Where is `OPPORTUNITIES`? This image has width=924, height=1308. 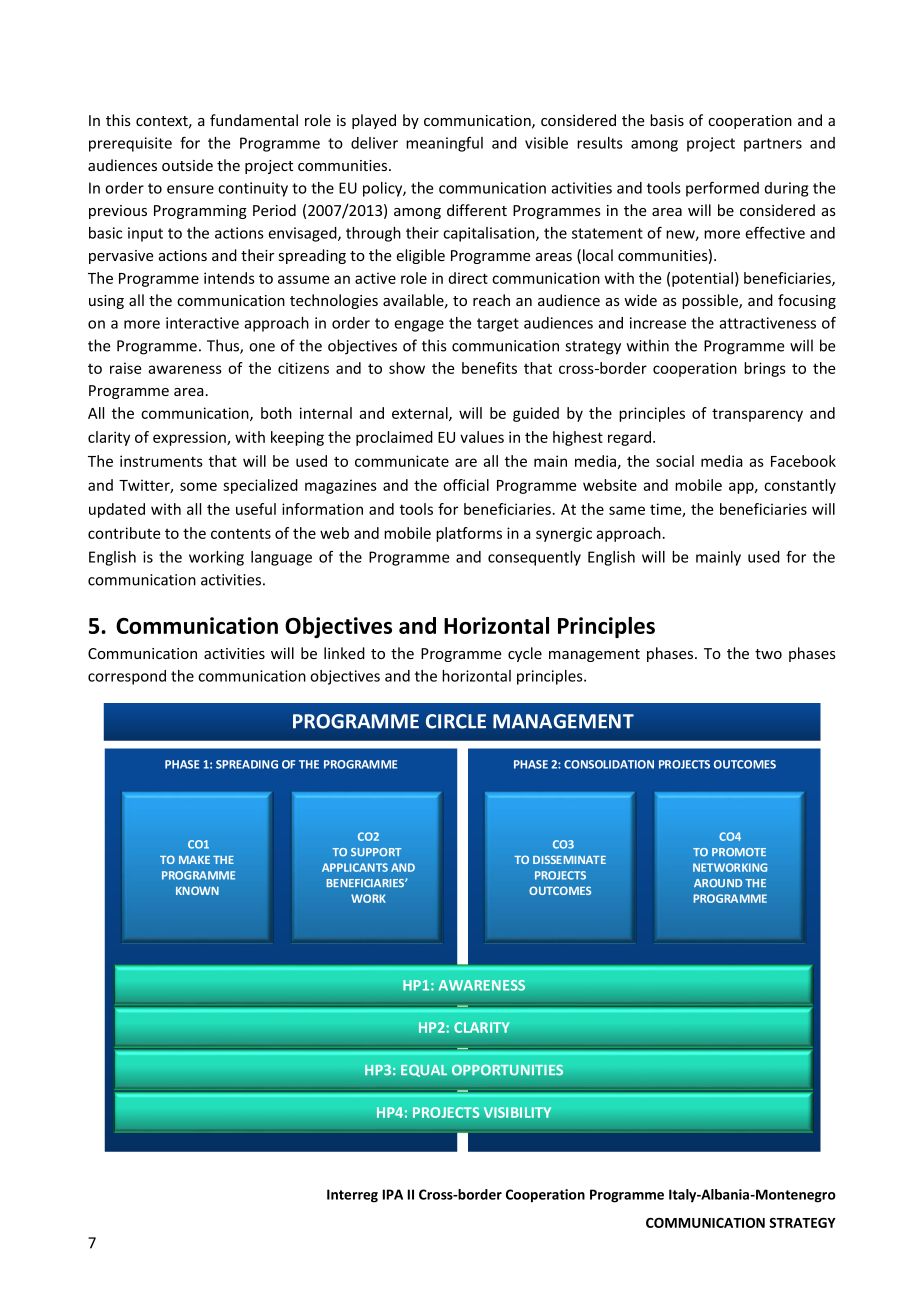 OPPORTUNITIES is located at coordinates (507, 1069).
